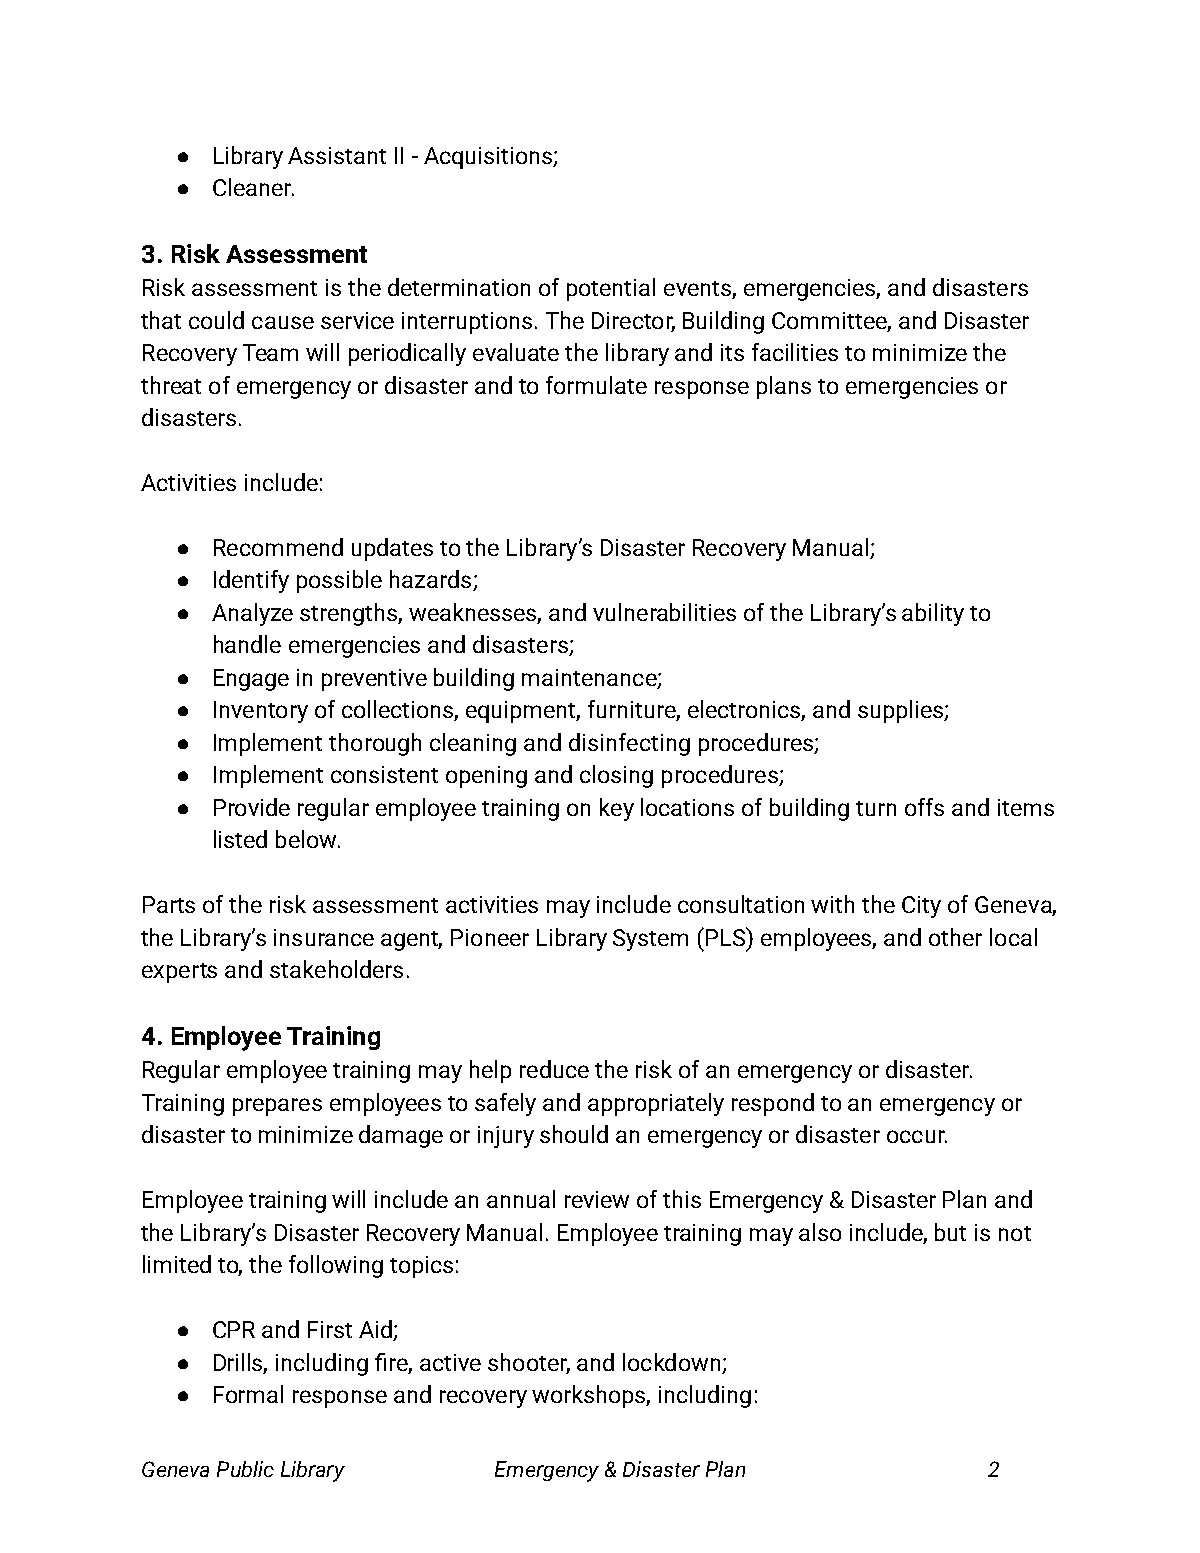  I want to click on Recommend, so click(278, 547).
